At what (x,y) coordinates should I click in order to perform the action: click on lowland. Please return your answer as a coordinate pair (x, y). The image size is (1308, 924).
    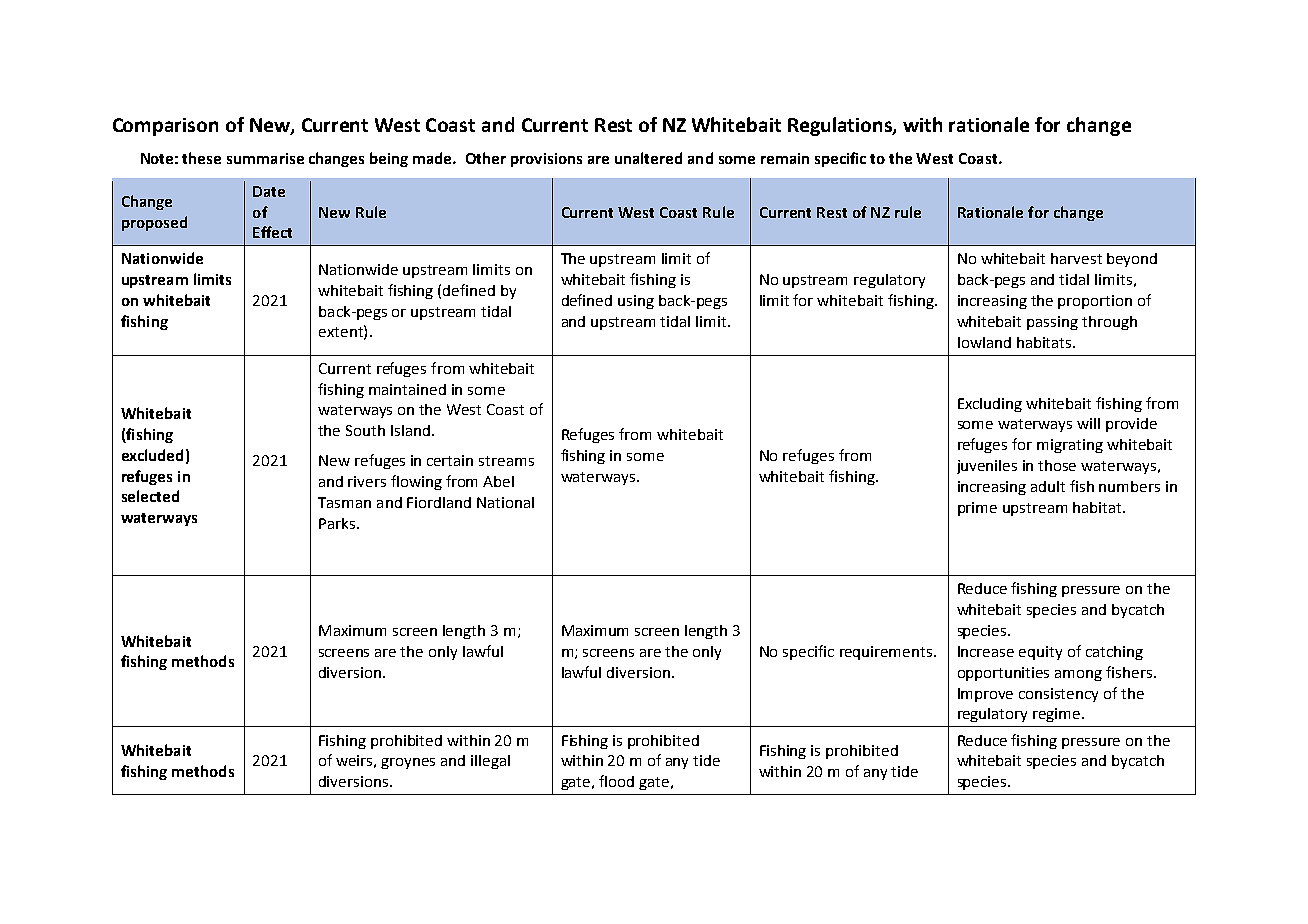
    Looking at the image, I should click on (984, 342).
